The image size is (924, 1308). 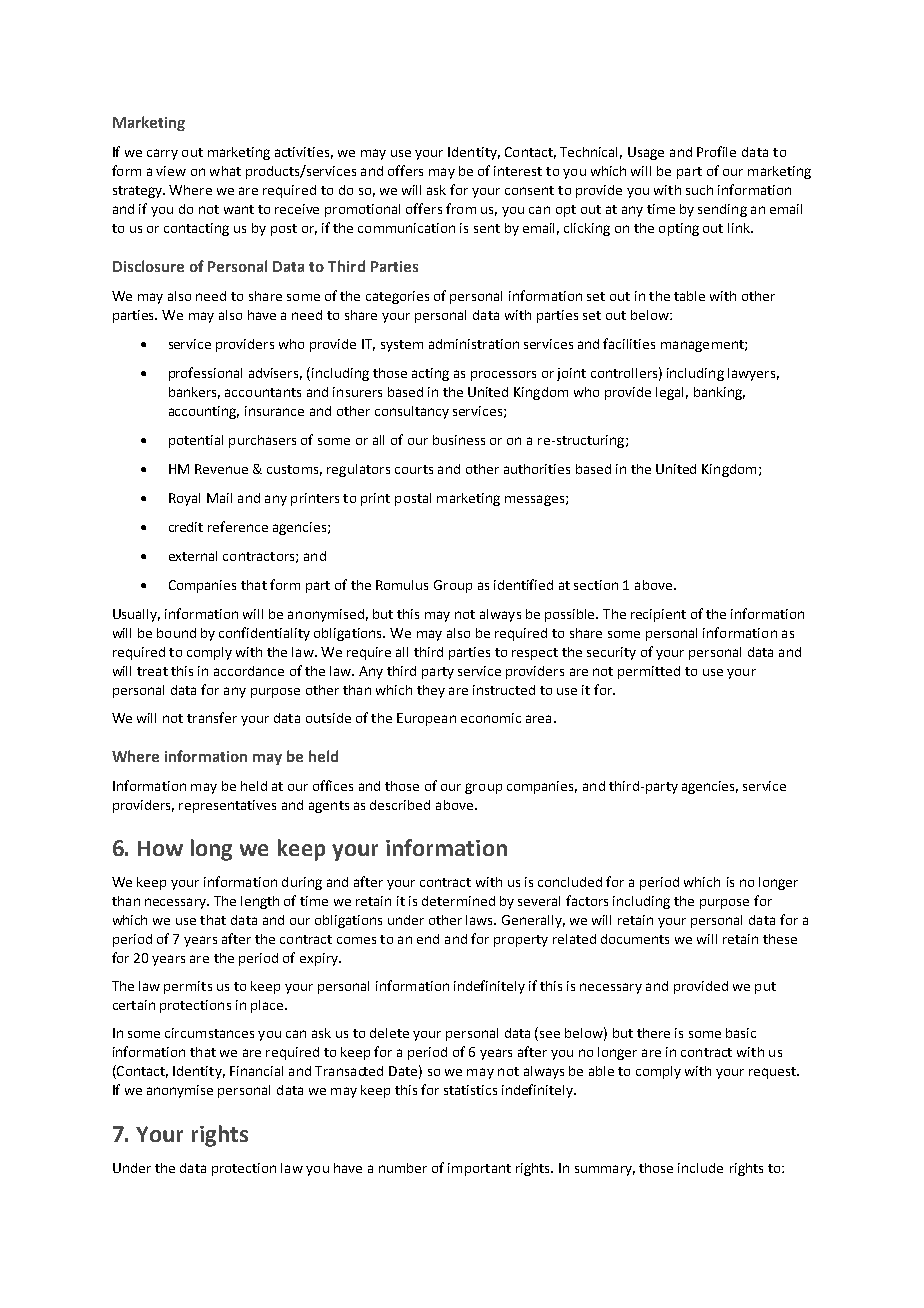 I want to click on documents, so click(x=635, y=939).
